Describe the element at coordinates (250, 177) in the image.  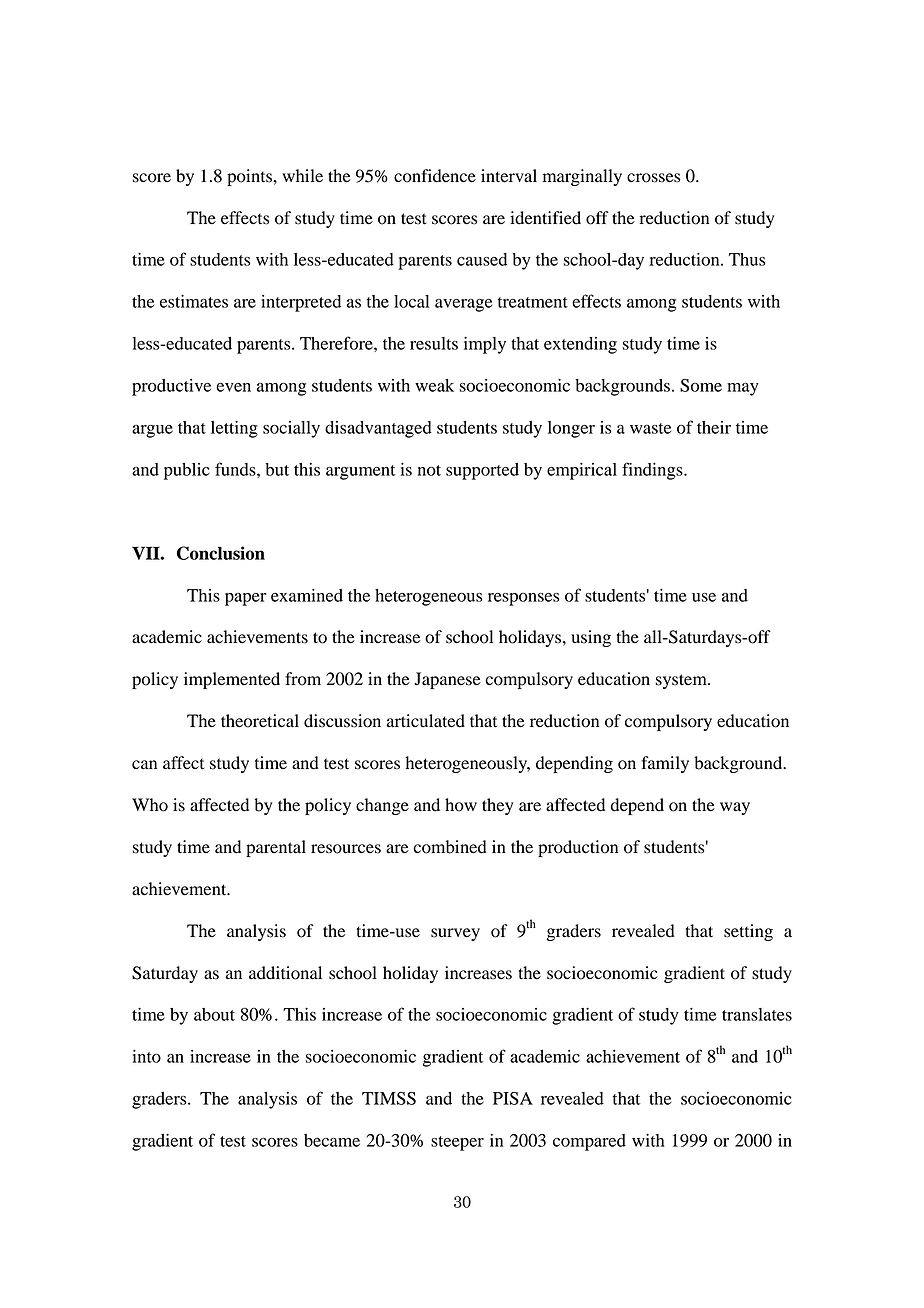
I see `points` at that location.
